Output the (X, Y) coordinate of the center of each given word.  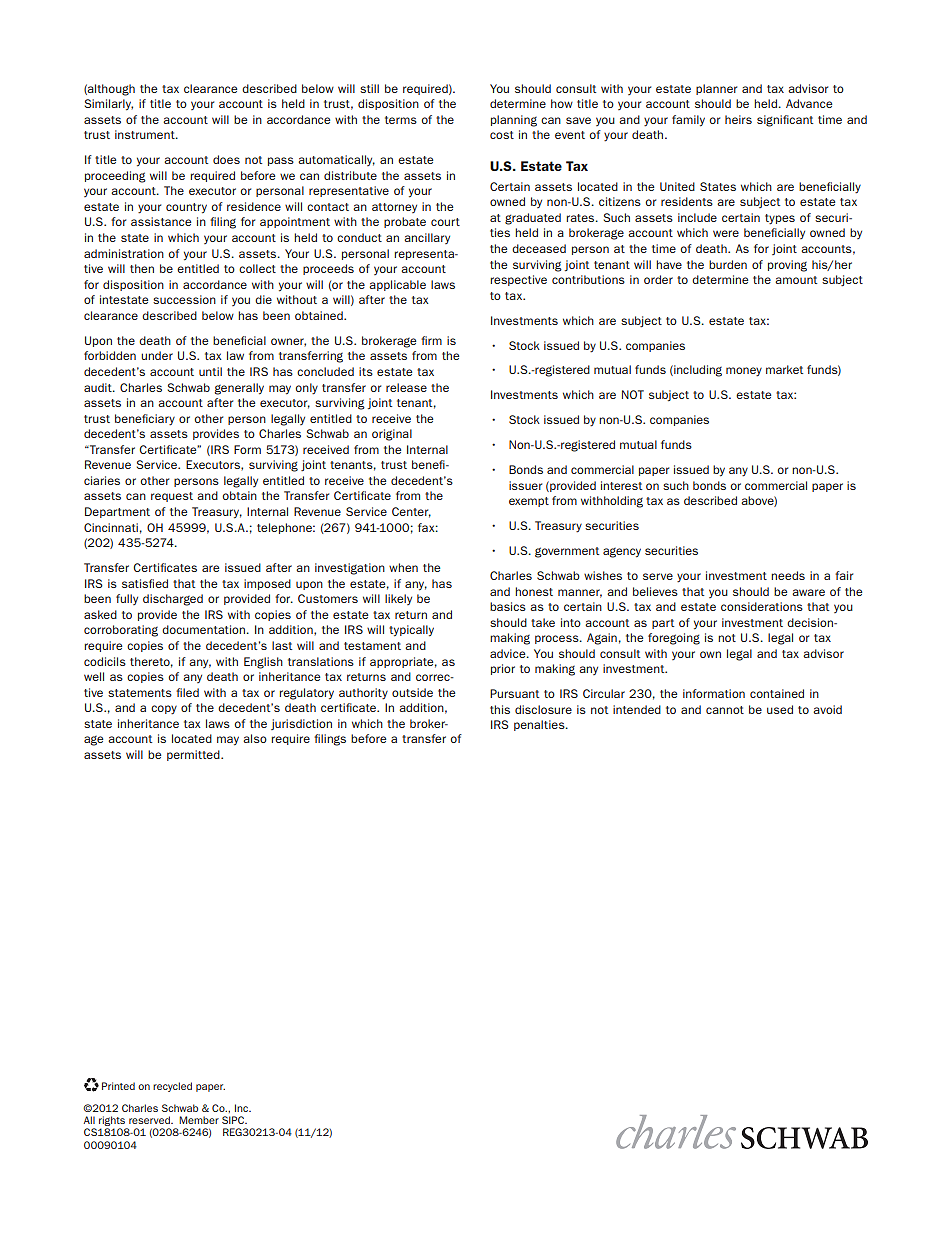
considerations (762, 606)
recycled (172, 1087)
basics (508, 606)
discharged (173, 600)
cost (502, 135)
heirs (738, 119)
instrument (146, 134)
